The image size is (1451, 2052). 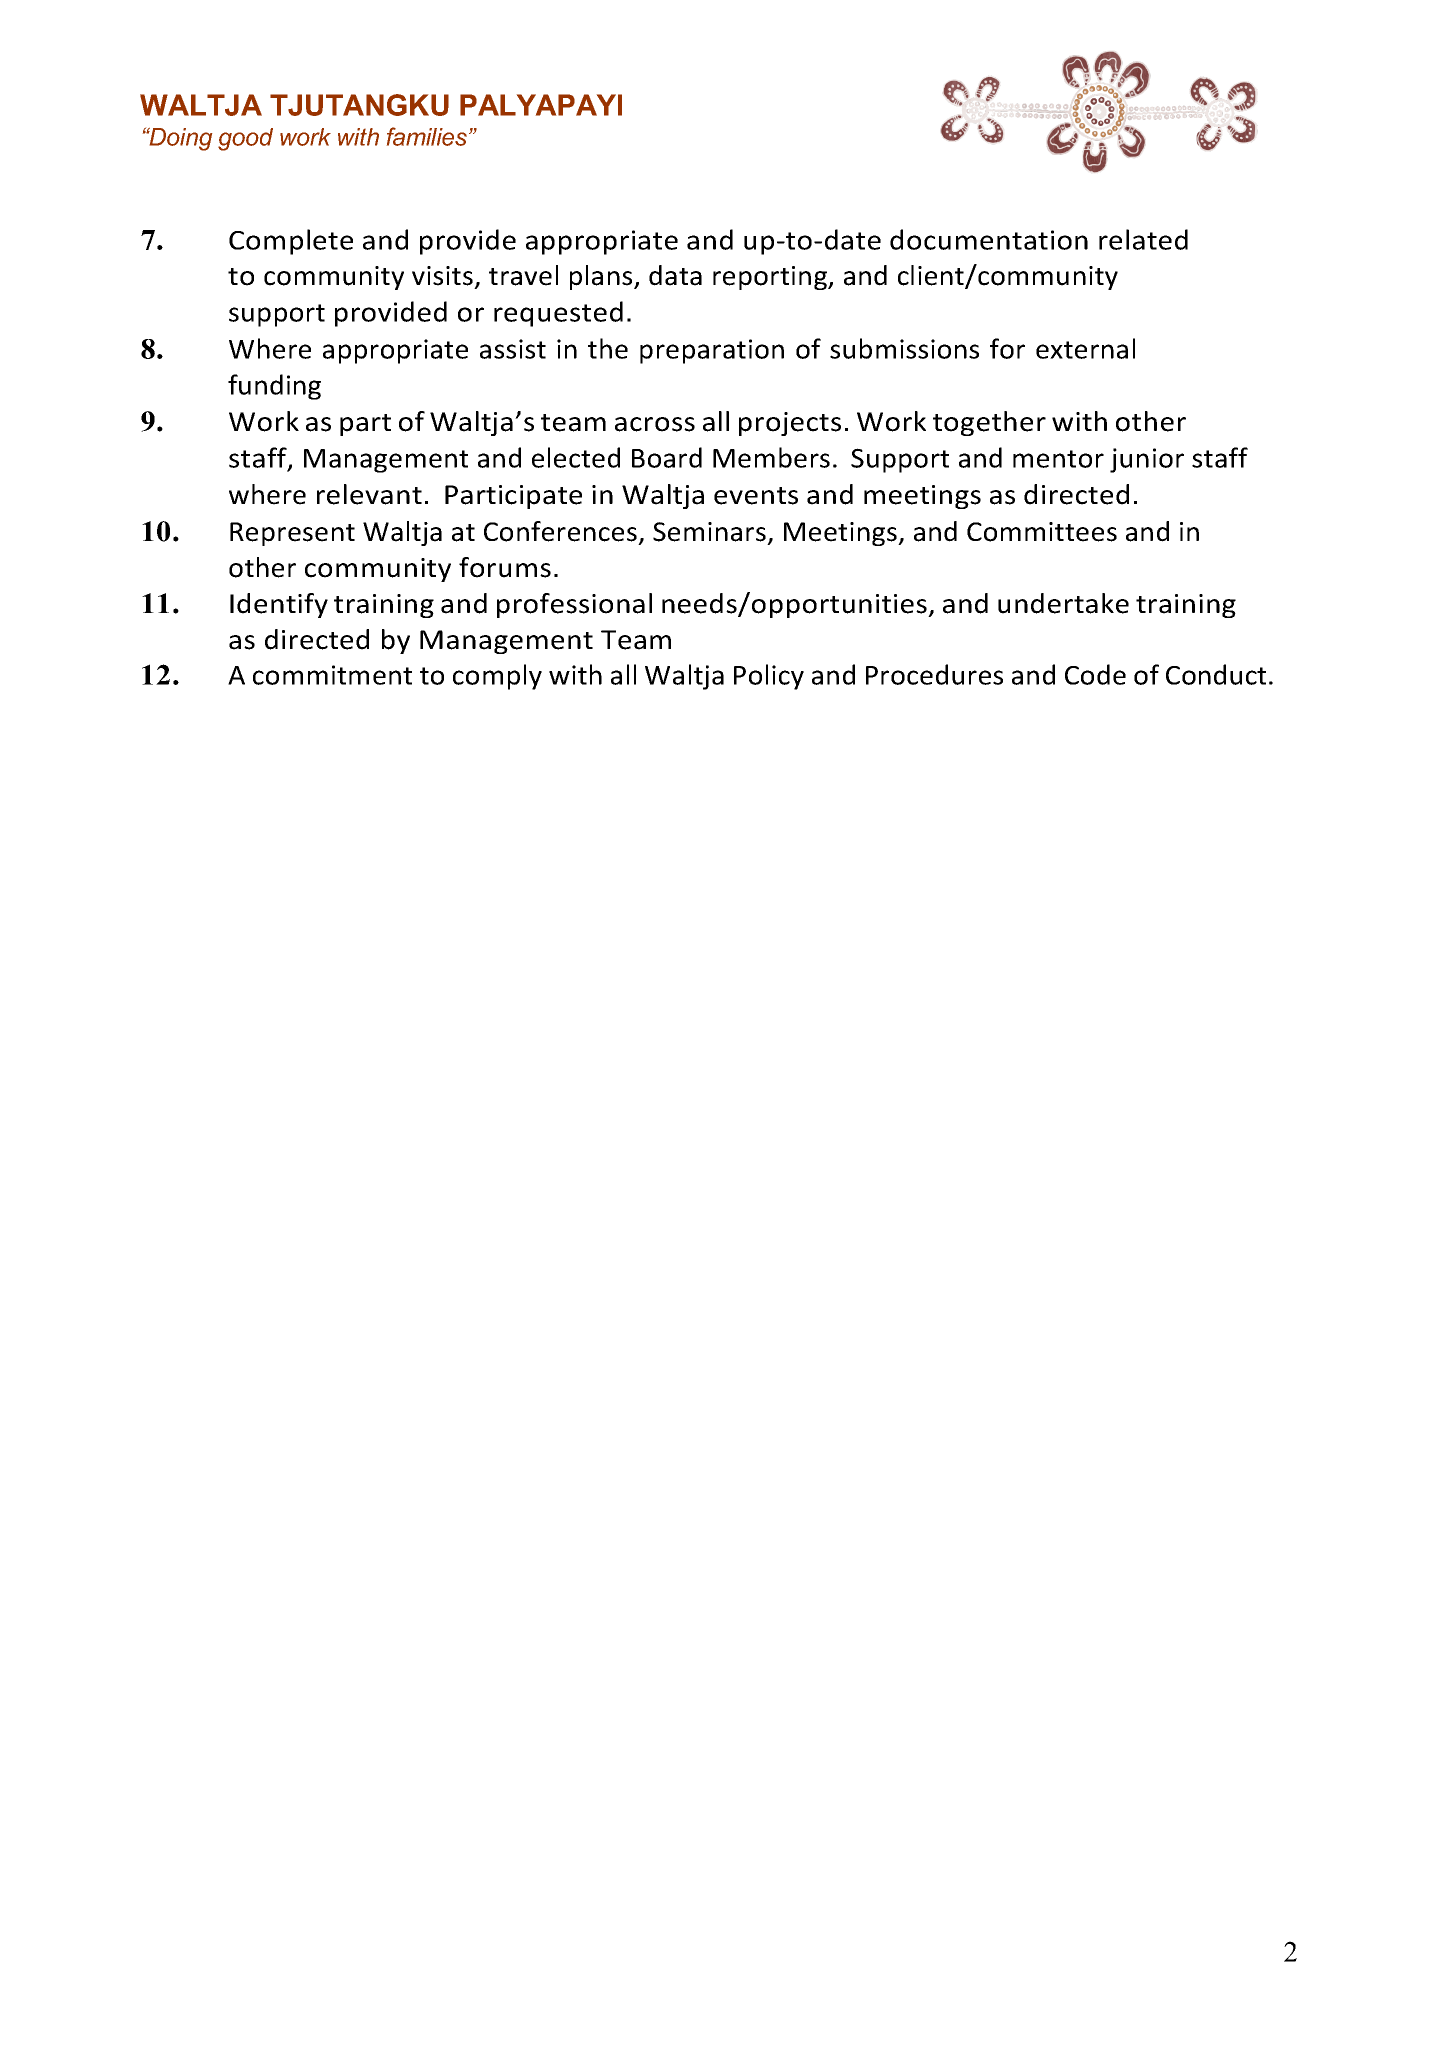 I want to click on commitment, so click(x=332, y=675).
